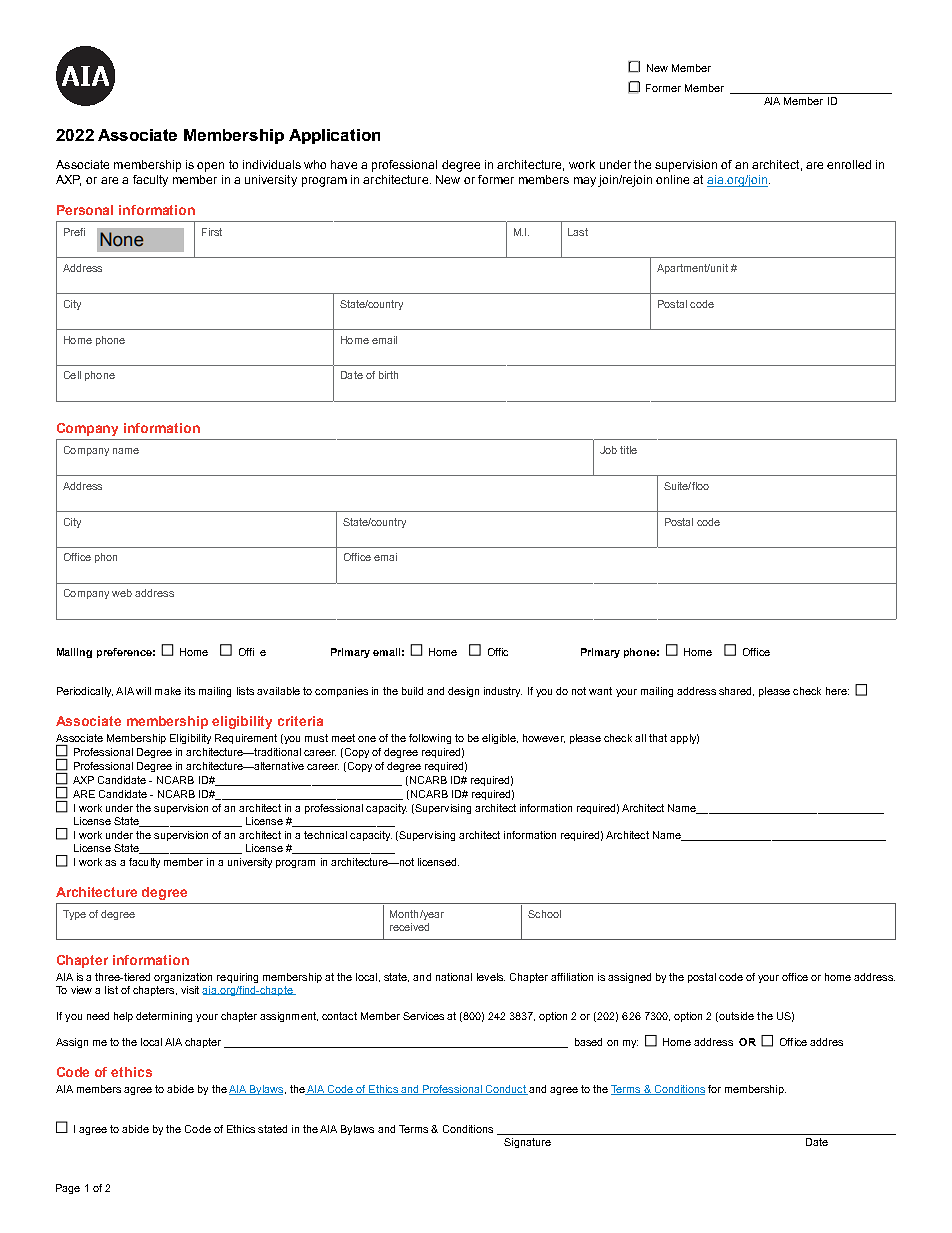 Image resolution: width=952 pixels, height=1233 pixels. What do you see at coordinates (628, 450) in the screenshot?
I see `title` at bounding box center [628, 450].
